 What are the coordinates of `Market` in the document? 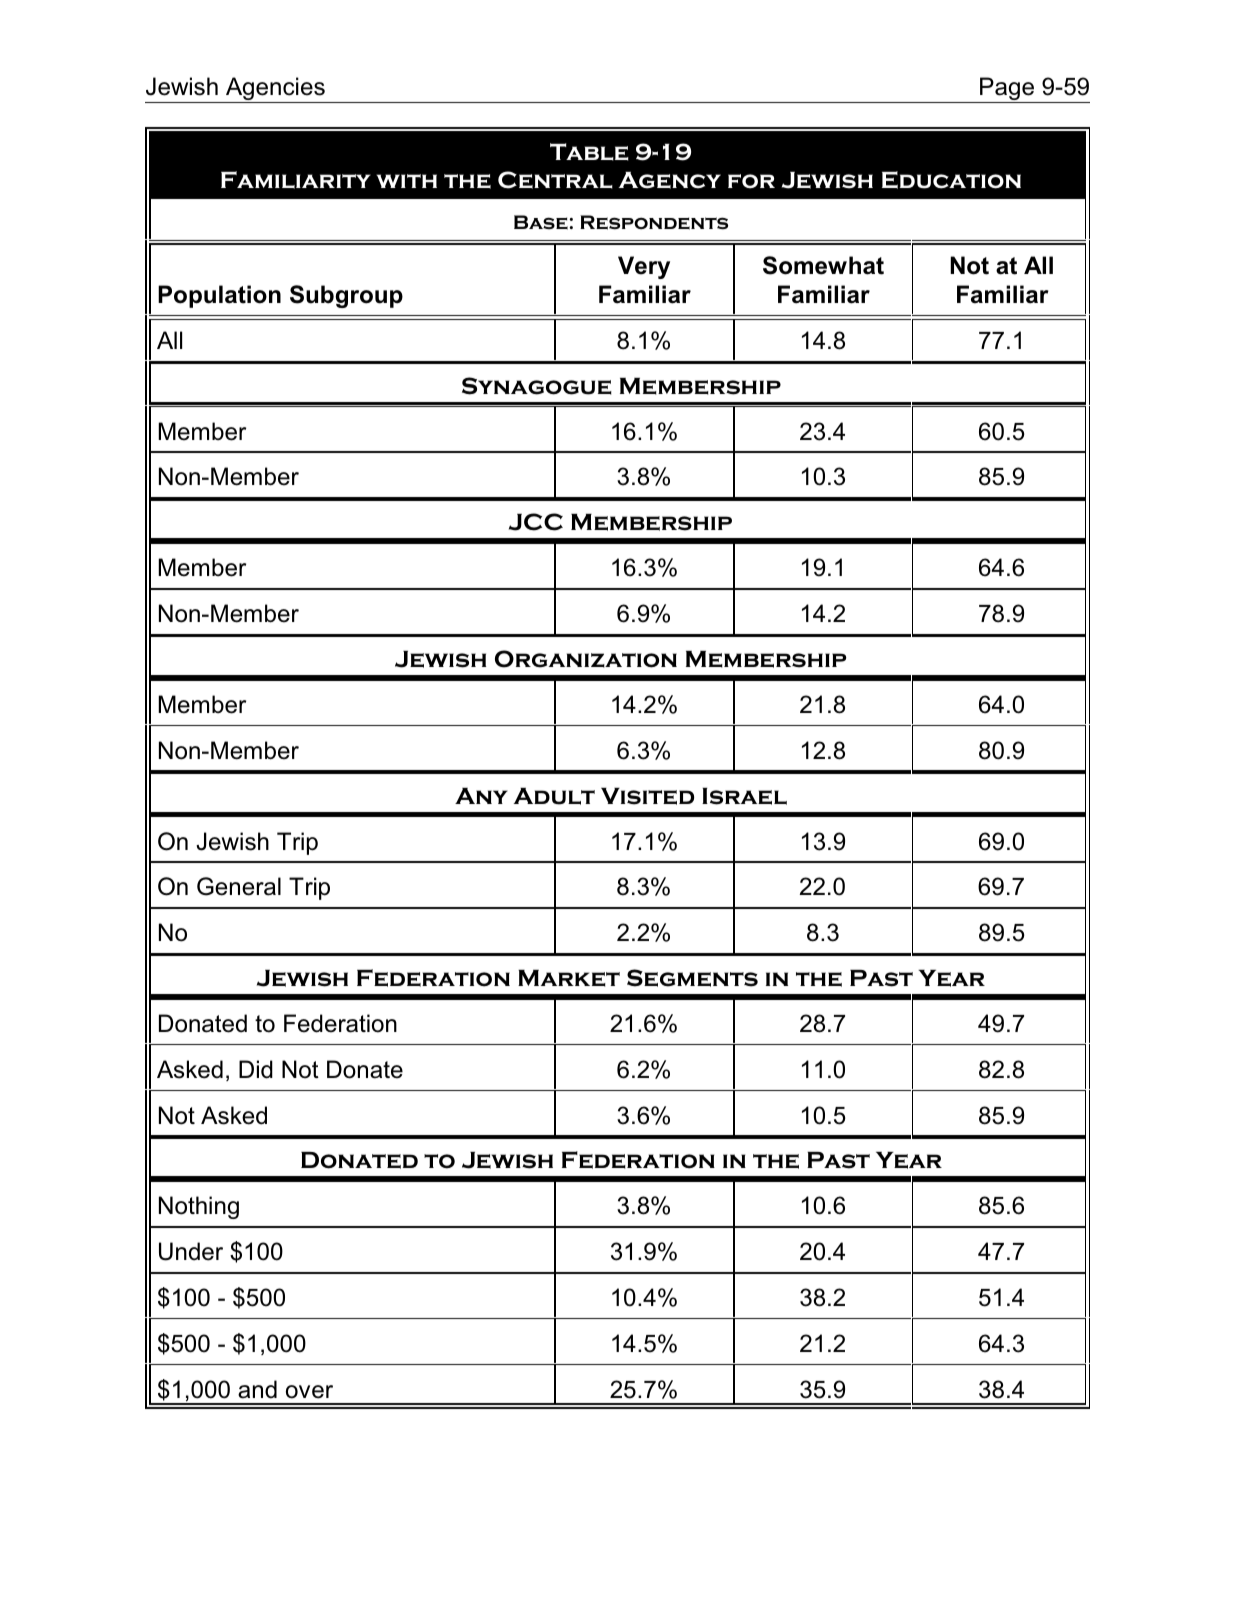 It's located at (569, 978).
